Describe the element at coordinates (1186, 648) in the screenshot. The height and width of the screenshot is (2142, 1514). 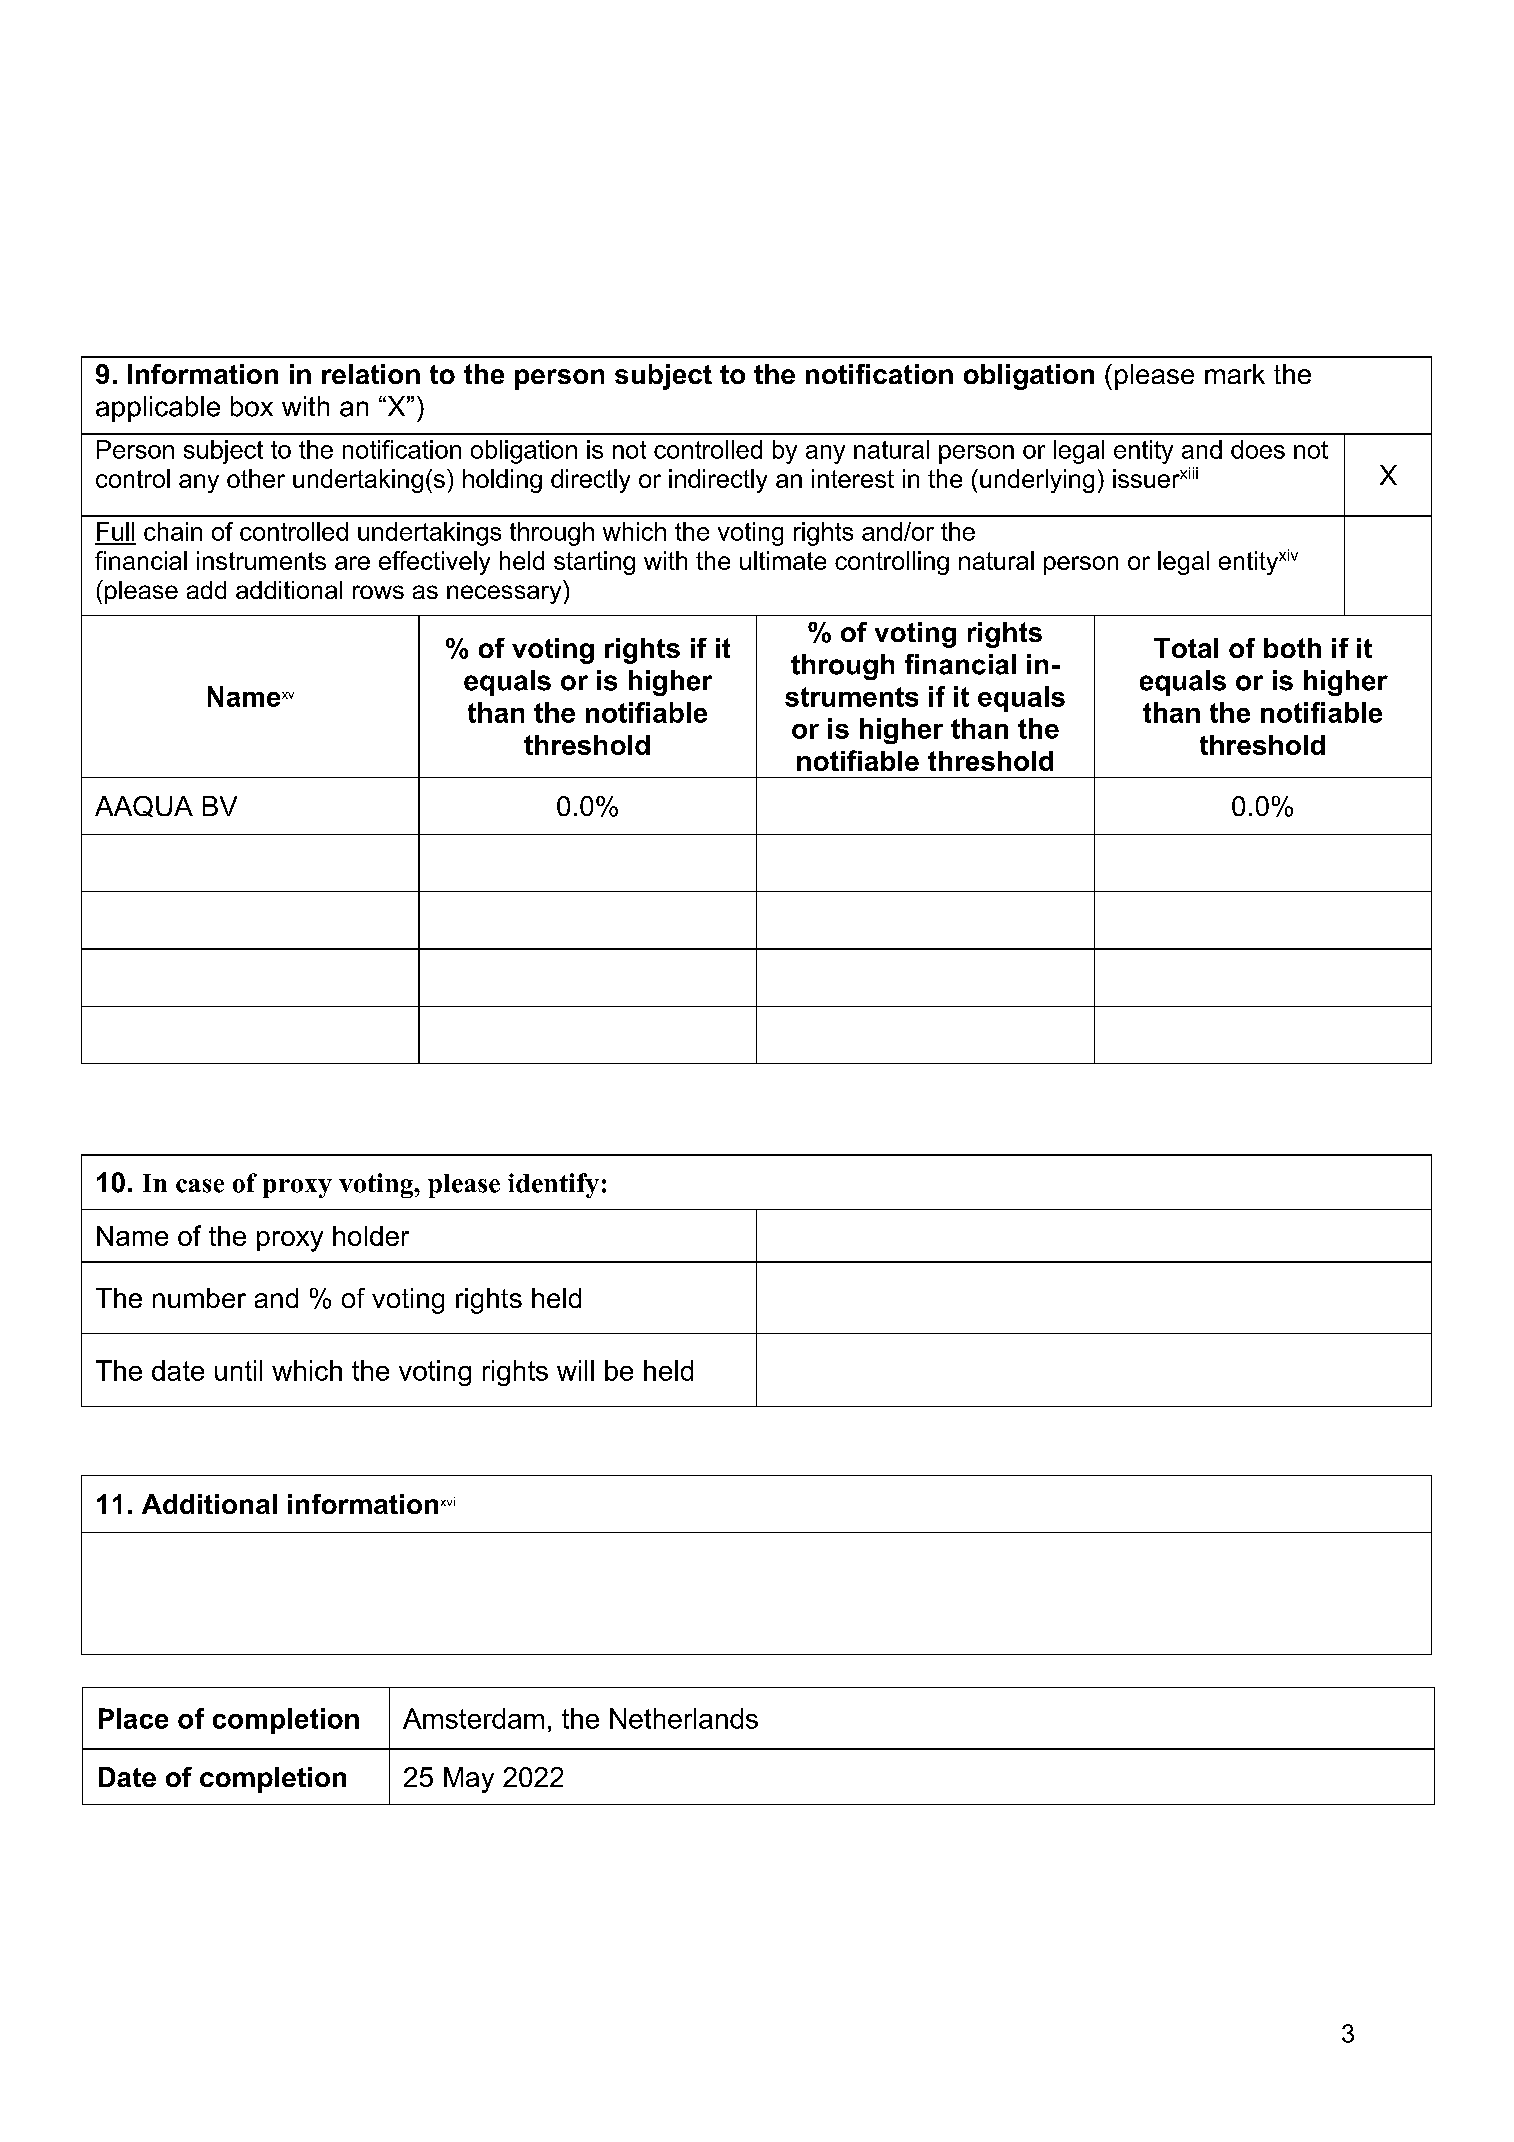
I see `Total` at that location.
